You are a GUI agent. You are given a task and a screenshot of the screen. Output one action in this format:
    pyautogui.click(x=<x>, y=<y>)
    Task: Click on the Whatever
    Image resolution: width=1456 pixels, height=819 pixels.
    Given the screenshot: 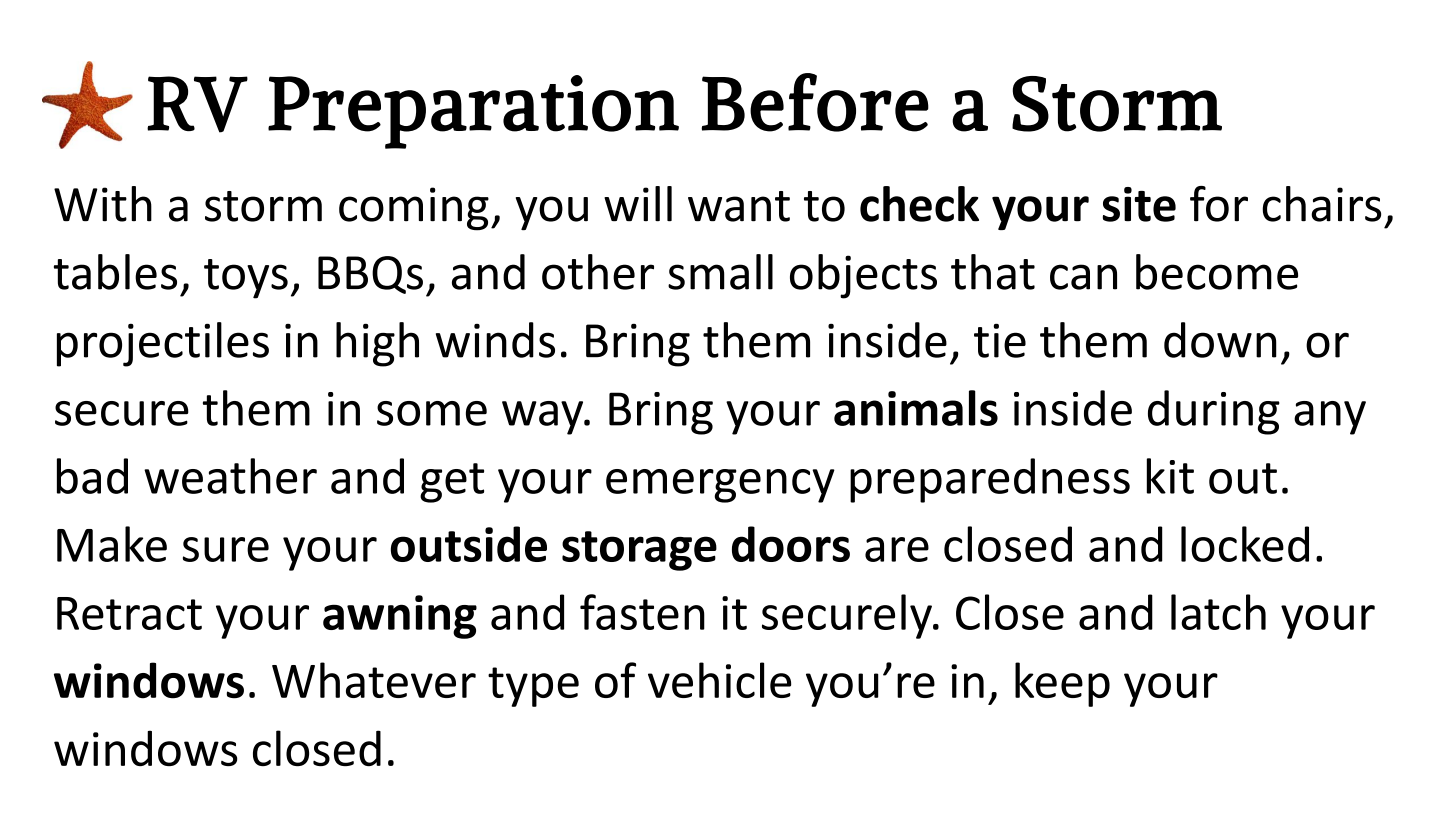 What is the action you would take?
    pyautogui.click(x=374, y=680)
